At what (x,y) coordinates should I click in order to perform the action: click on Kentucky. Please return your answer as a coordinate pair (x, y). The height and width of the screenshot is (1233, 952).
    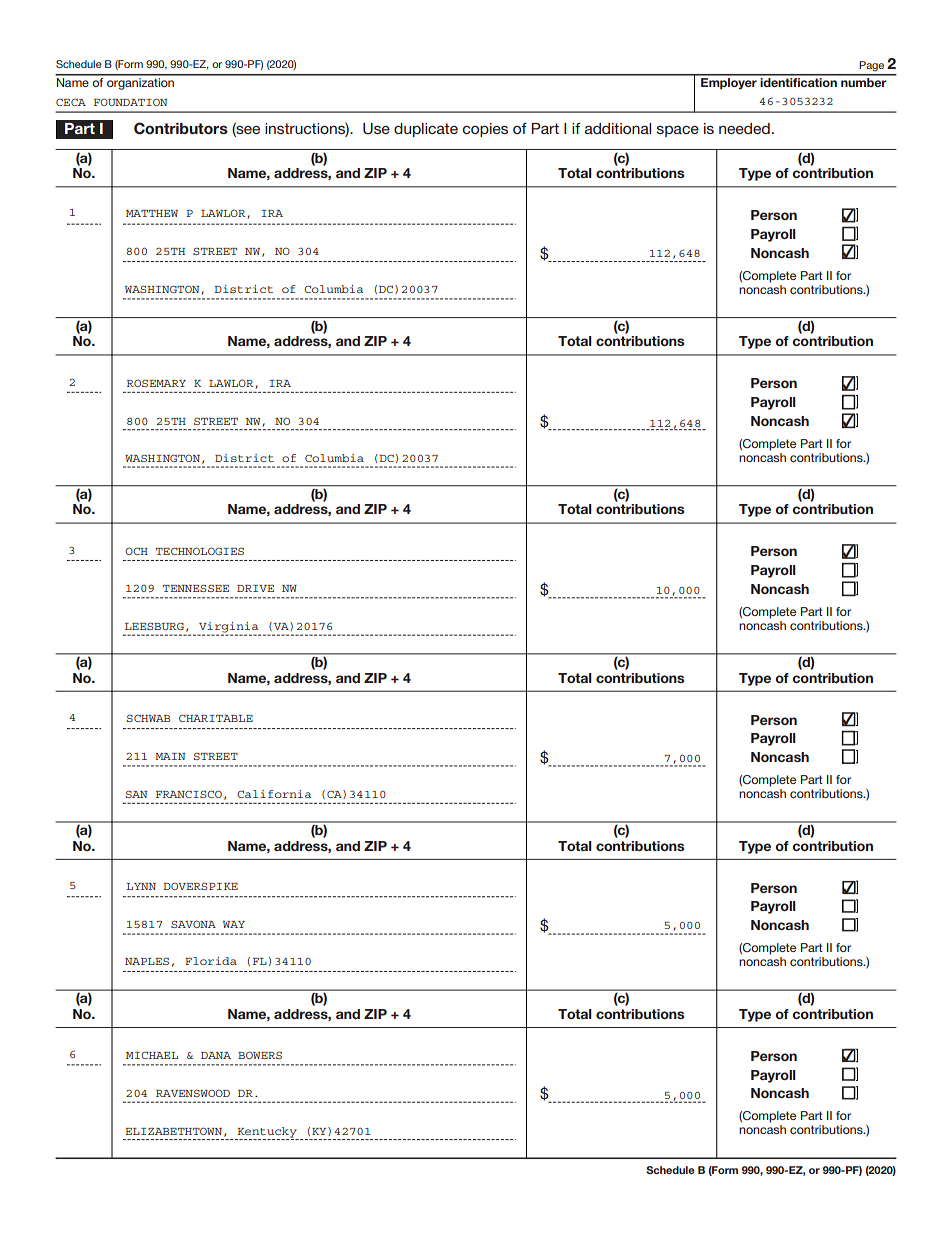
    Looking at the image, I should click on (267, 1132).
